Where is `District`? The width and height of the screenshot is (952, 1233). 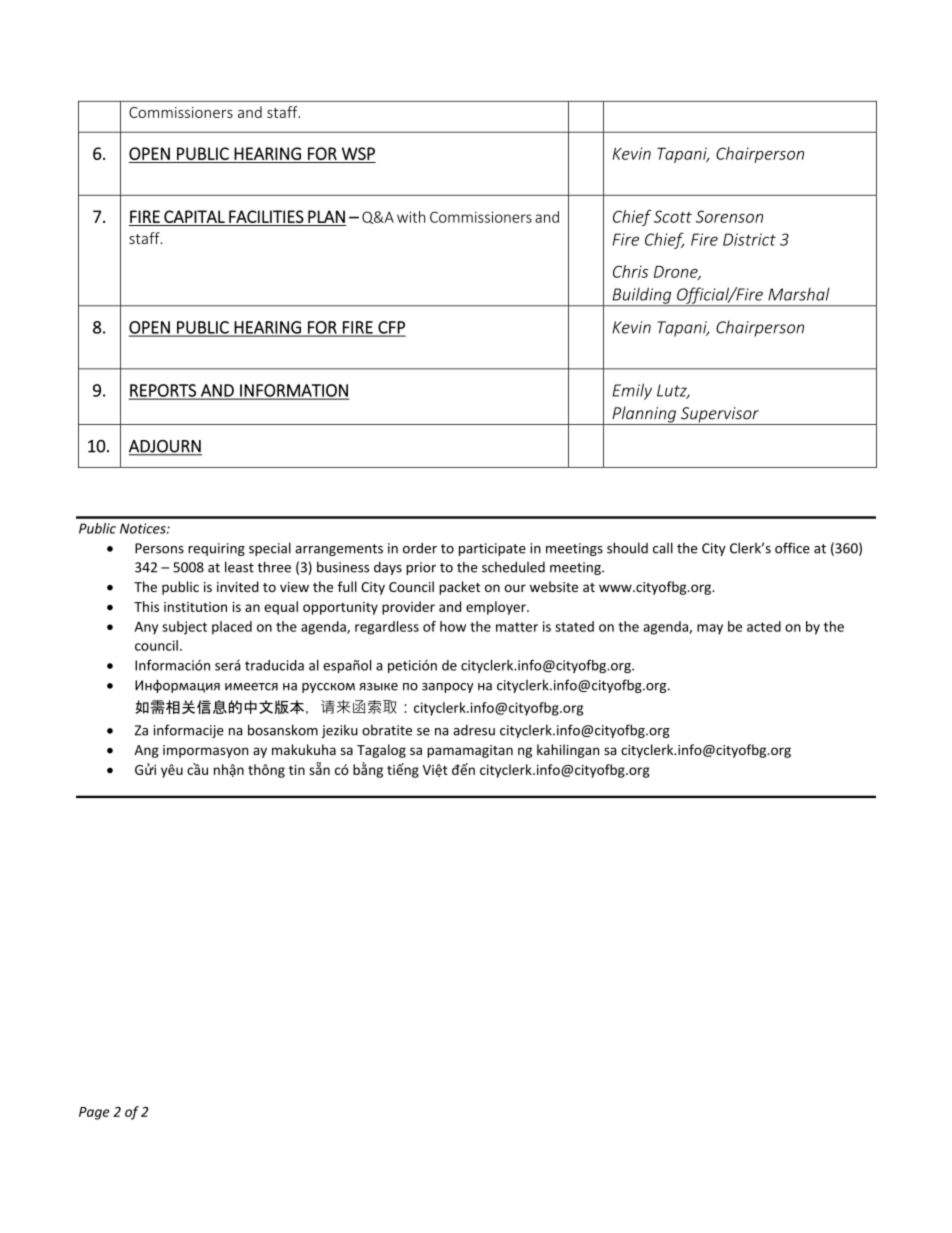
District is located at coordinates (749, 239).
